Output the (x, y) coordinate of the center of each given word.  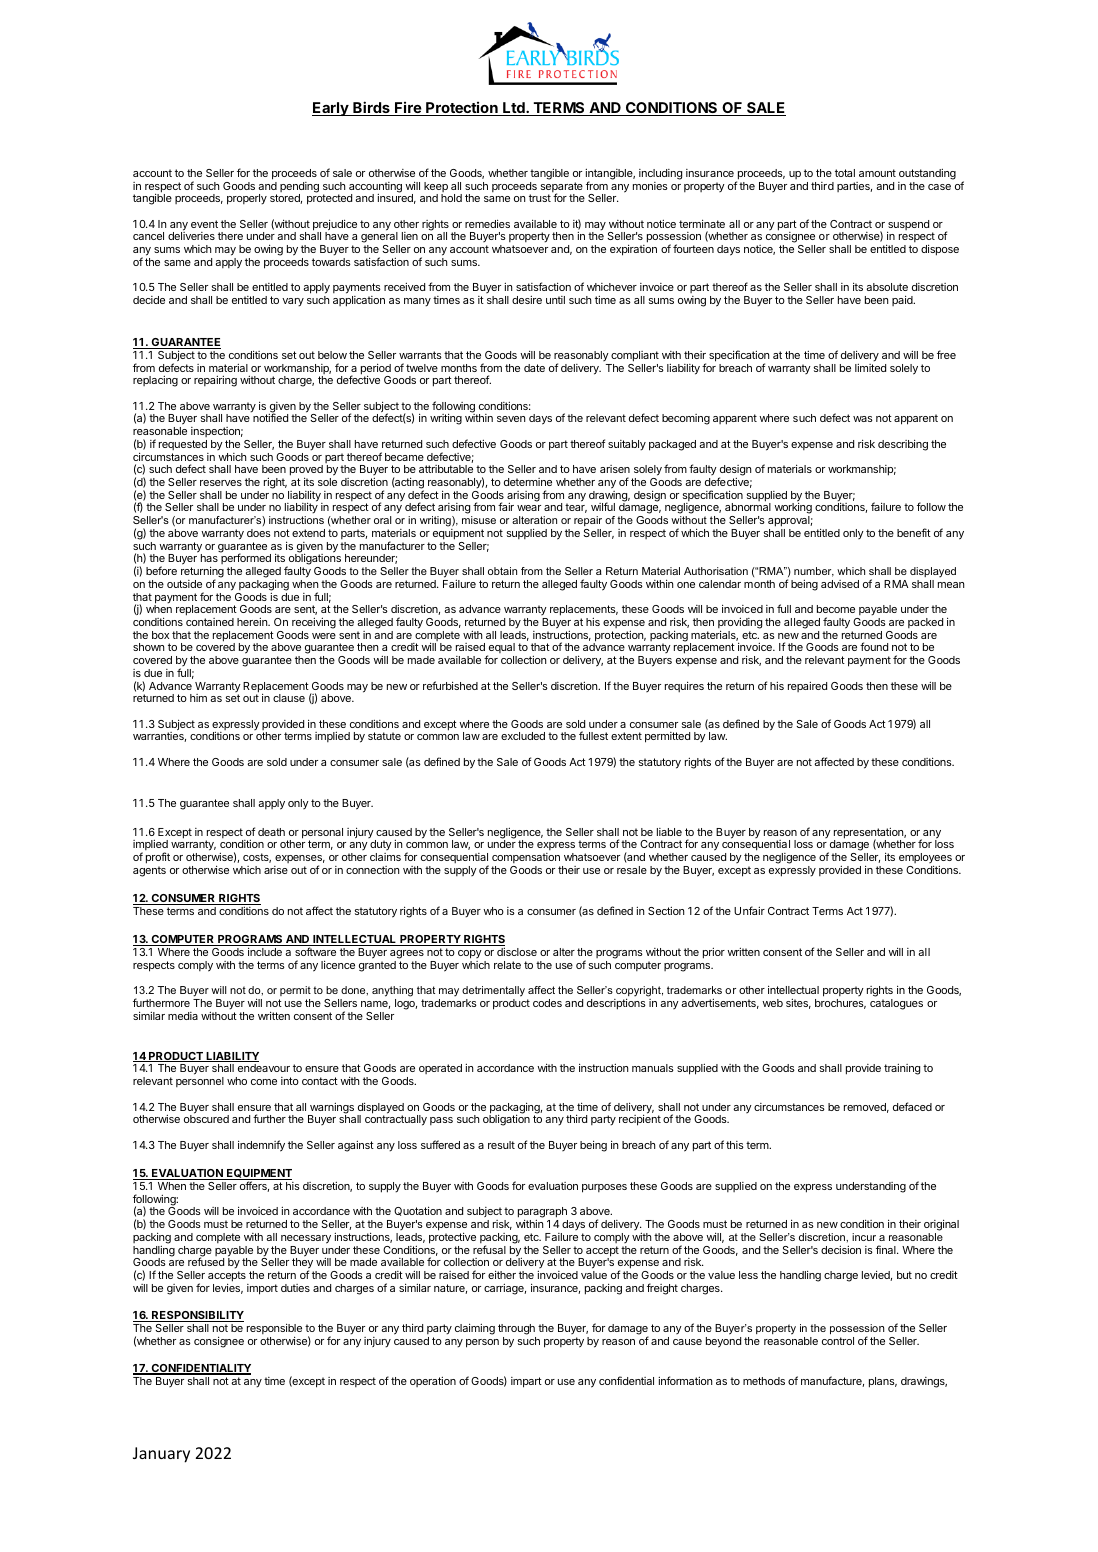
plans (883, 1382)
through (516, 1329)
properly (247, 199)
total (845, 173)
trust (540, 198)
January (161, 1455)
